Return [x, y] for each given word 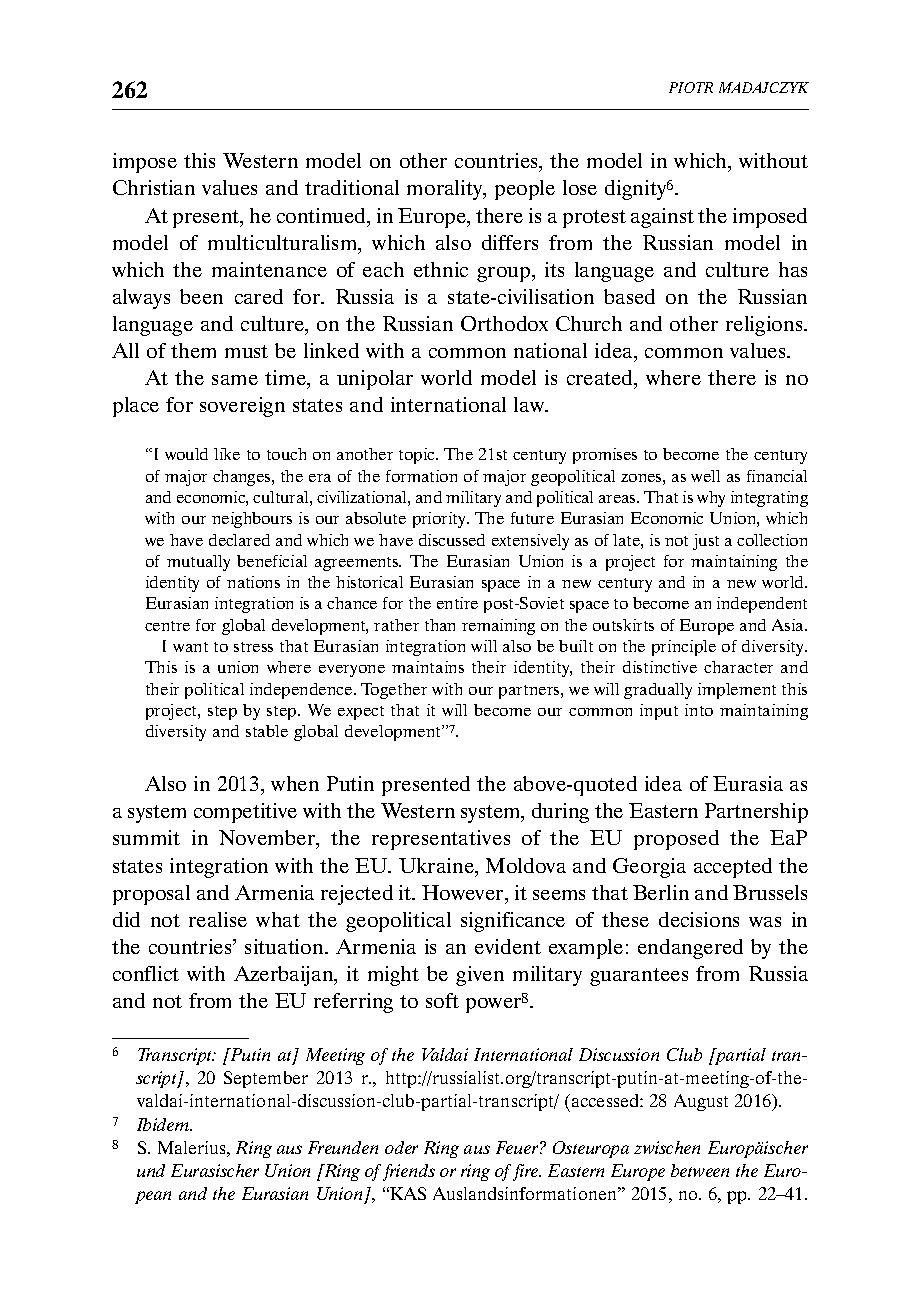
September [266, 1079]
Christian [154, 187]
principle [684, 648]
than [440, 625]
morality [446, 190]
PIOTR [691, 87]
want [190, 647]
